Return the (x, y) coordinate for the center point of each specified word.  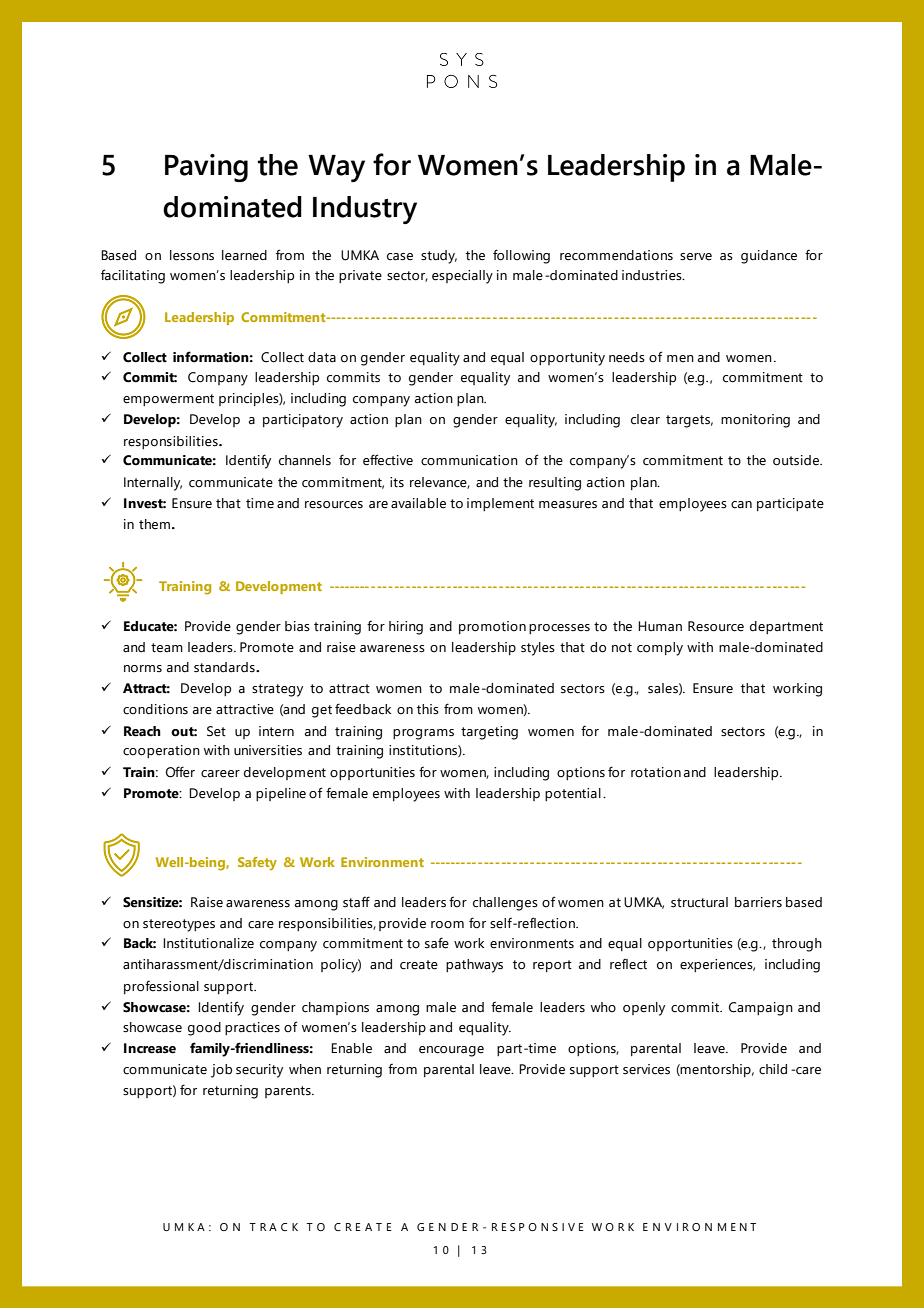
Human (660, 626)
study (439, 257)
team (167, 648)
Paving (206, 168)
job (221, 1071)
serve (696, 257)
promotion (492, 627)
